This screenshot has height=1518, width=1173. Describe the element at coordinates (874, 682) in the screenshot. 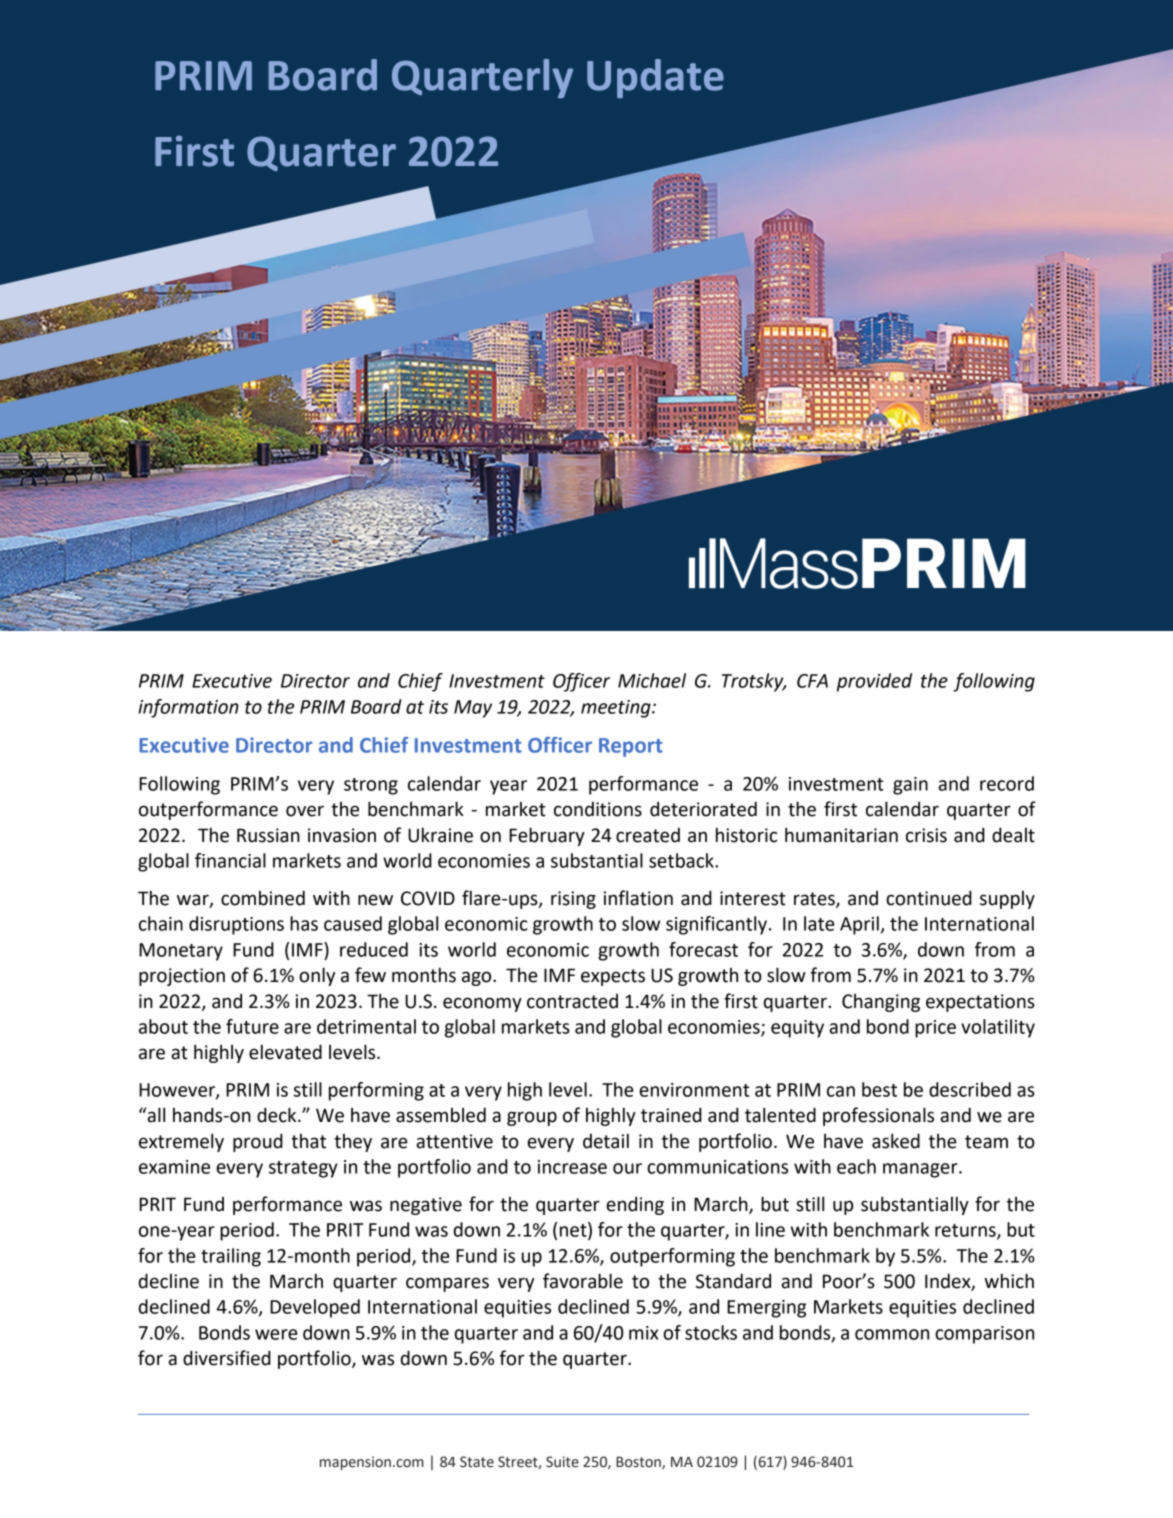

I see `provided` at that location.
